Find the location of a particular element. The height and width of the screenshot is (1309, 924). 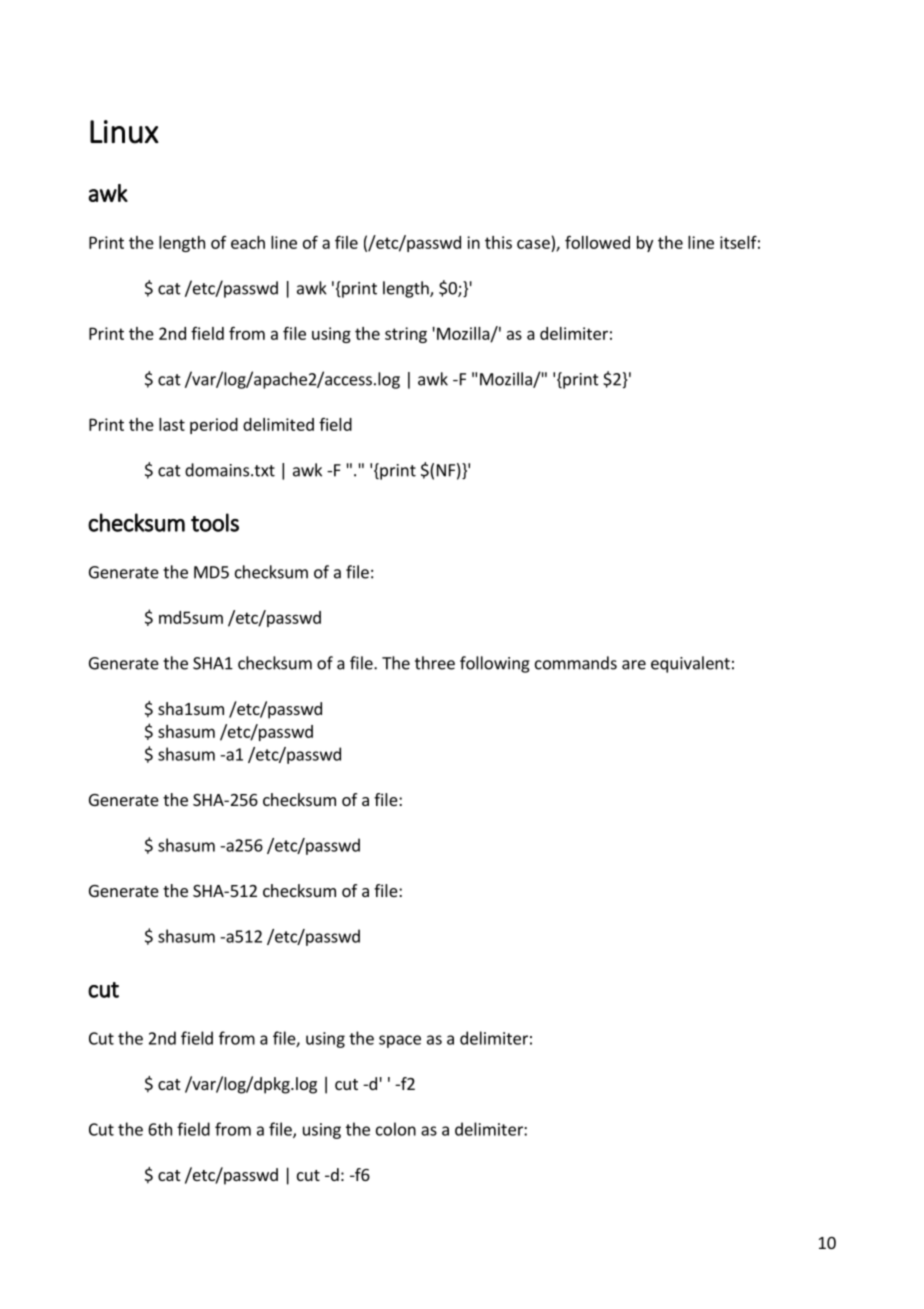

three is located at coordinates (435, 663).
